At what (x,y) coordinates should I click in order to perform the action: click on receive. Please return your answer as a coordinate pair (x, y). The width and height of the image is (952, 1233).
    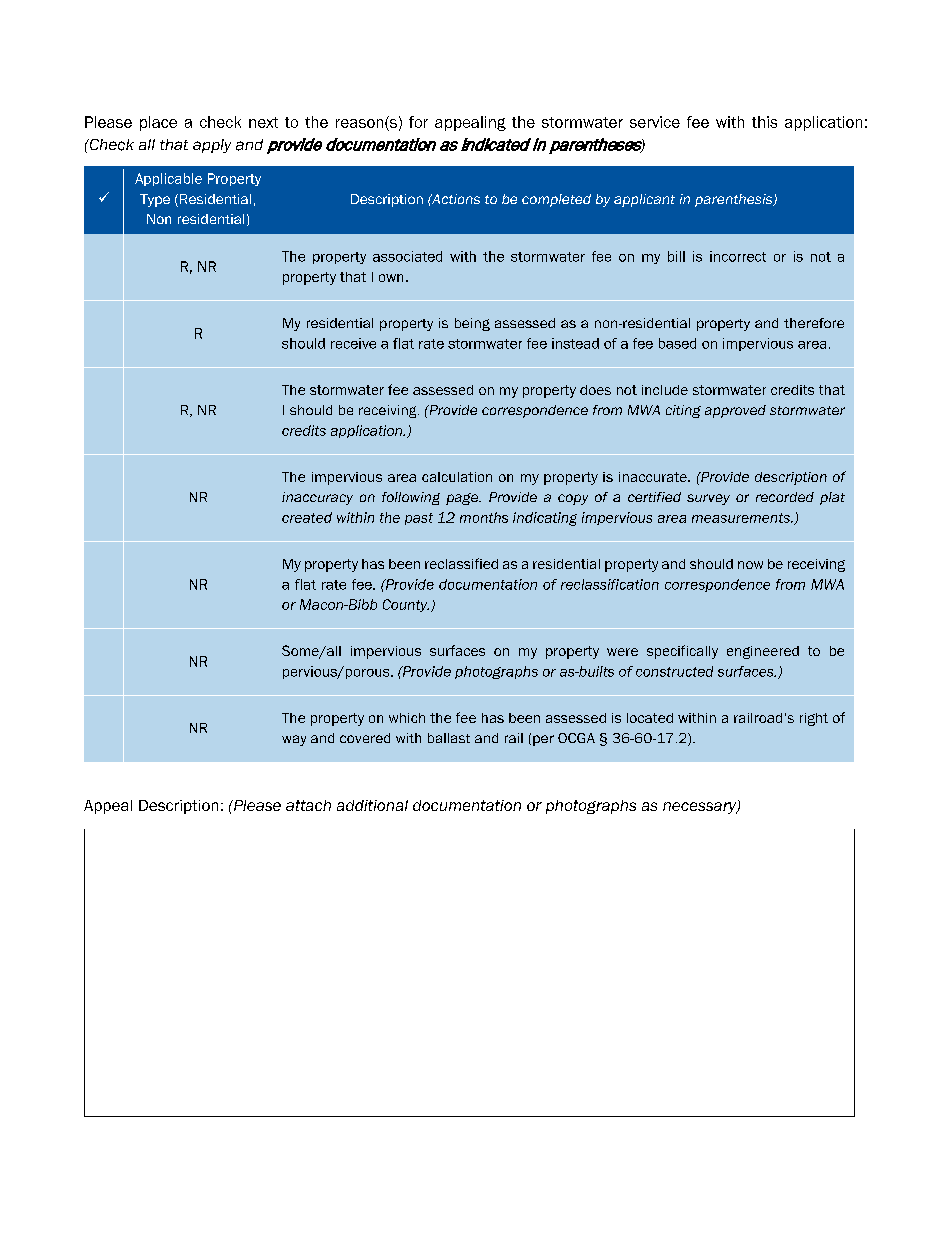
    Looking at the image, I should click on (353, 343).
